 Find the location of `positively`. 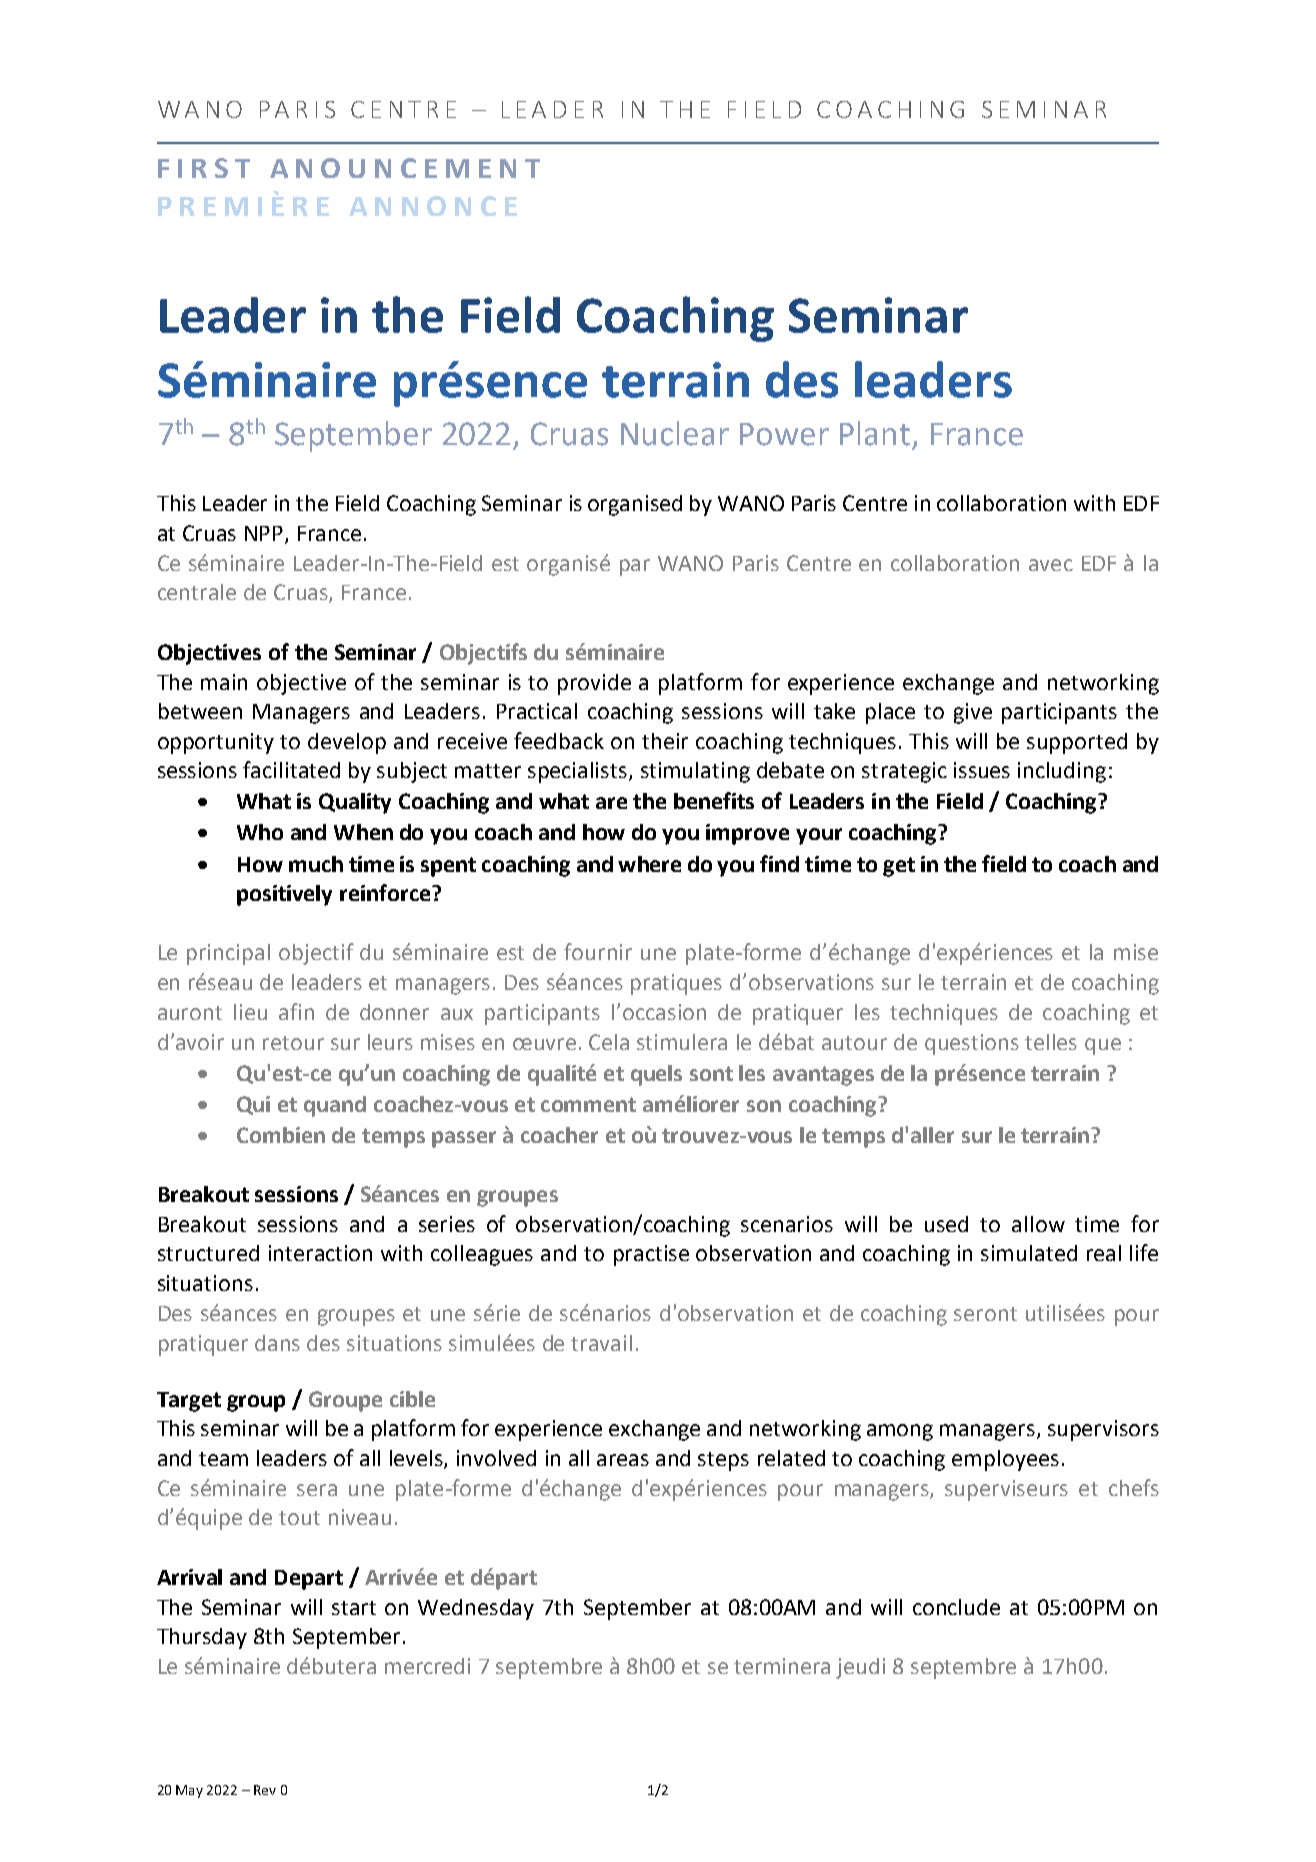

positively is located at coordinates (284, 895).
